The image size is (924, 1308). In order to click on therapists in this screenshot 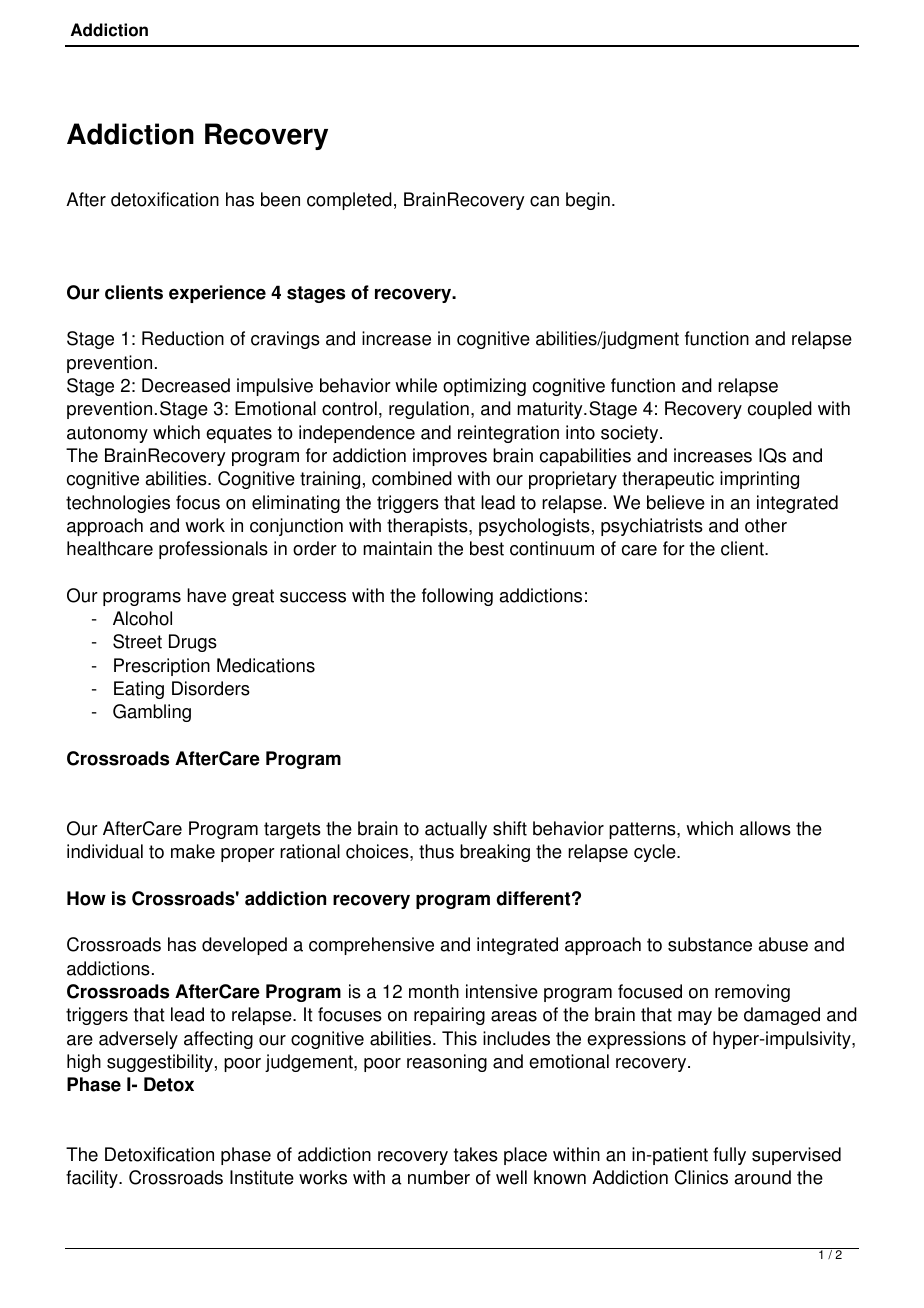, I will do `click(428, 527)`.
